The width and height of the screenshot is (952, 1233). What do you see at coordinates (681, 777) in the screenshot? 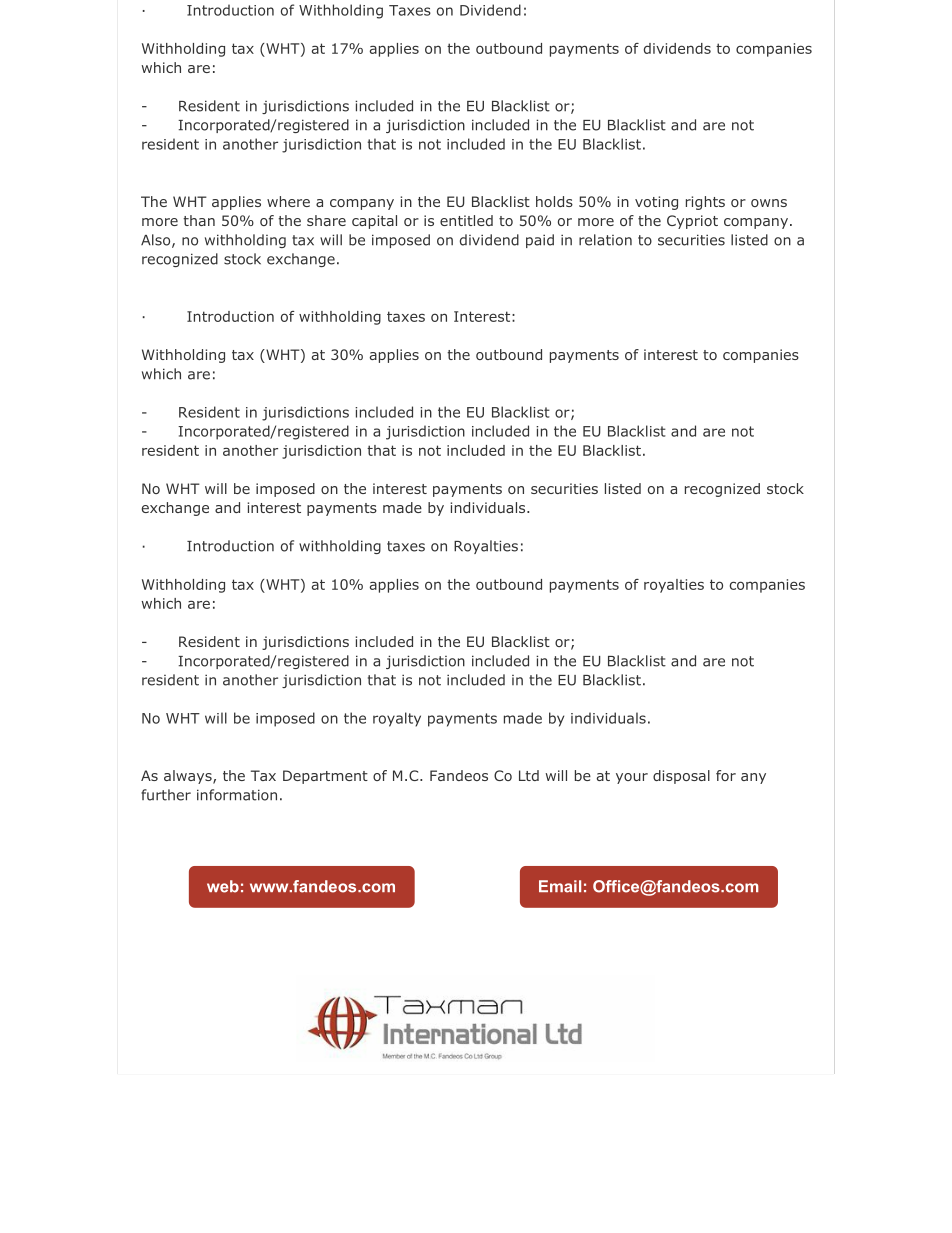
I see `disposal` at bounding box center [681, 777].
